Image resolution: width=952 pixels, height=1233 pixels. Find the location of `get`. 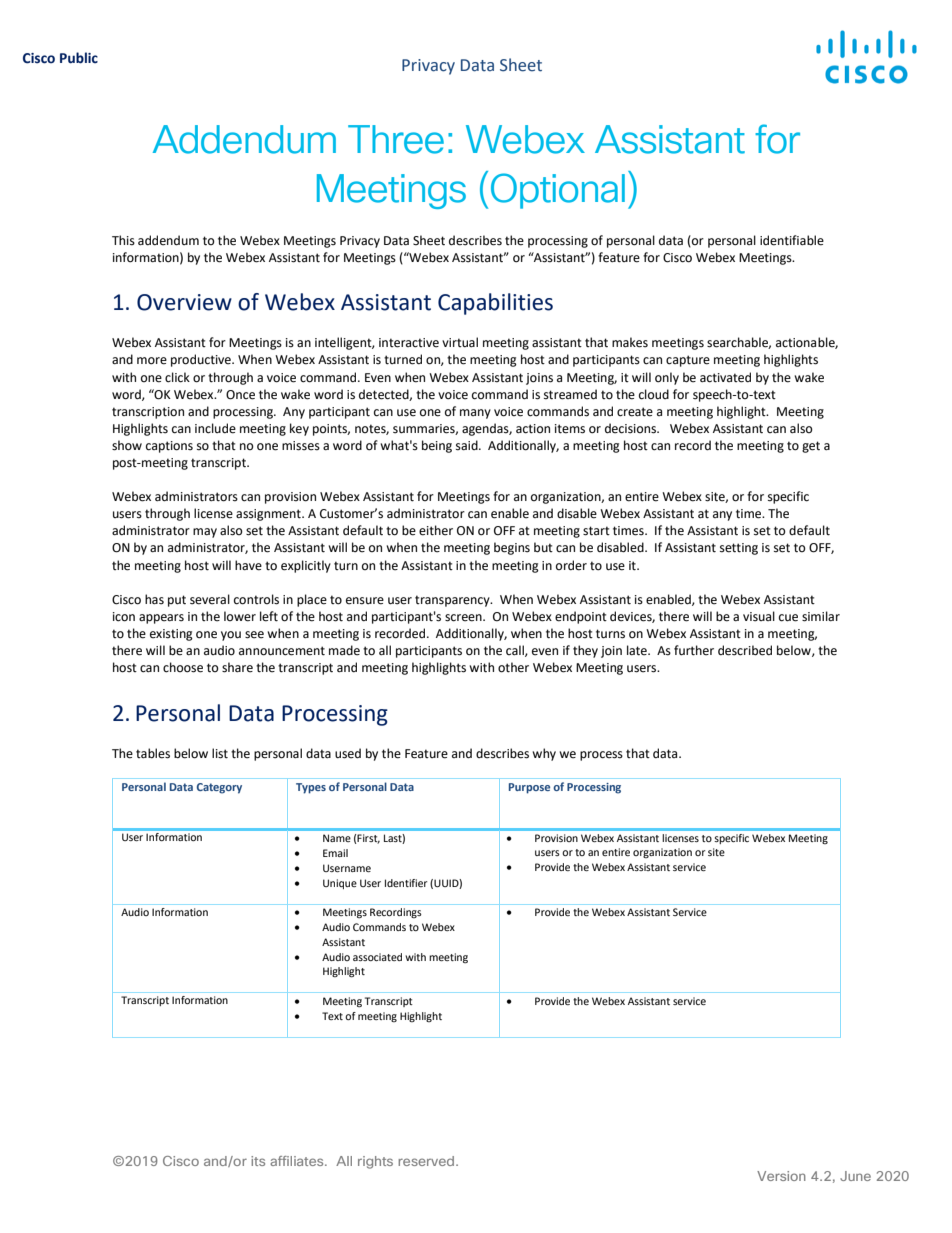

get is located at coordinates (811, 447).
